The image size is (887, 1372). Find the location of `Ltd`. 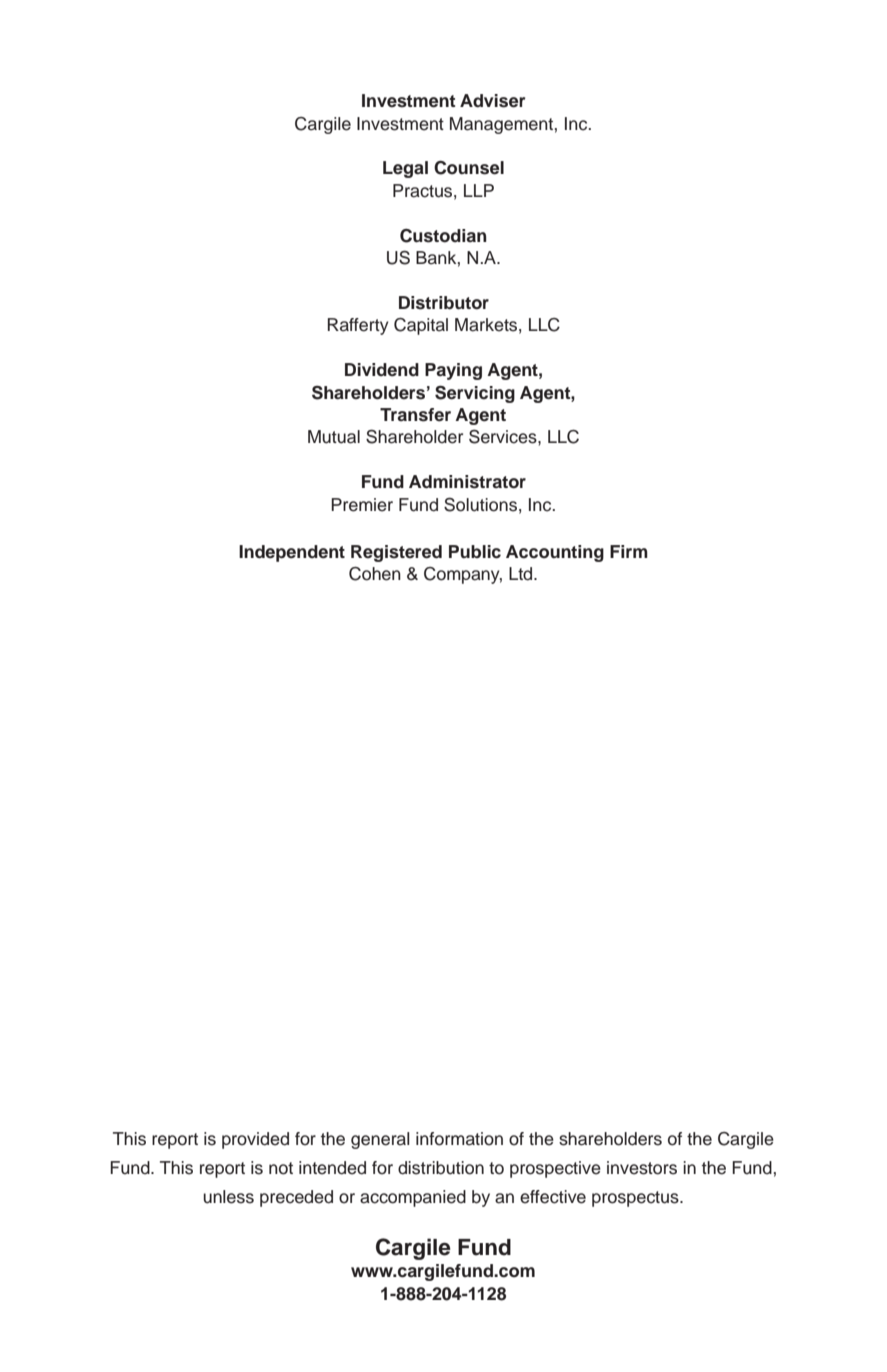

Ltd is located at coordinates (522, 574).
